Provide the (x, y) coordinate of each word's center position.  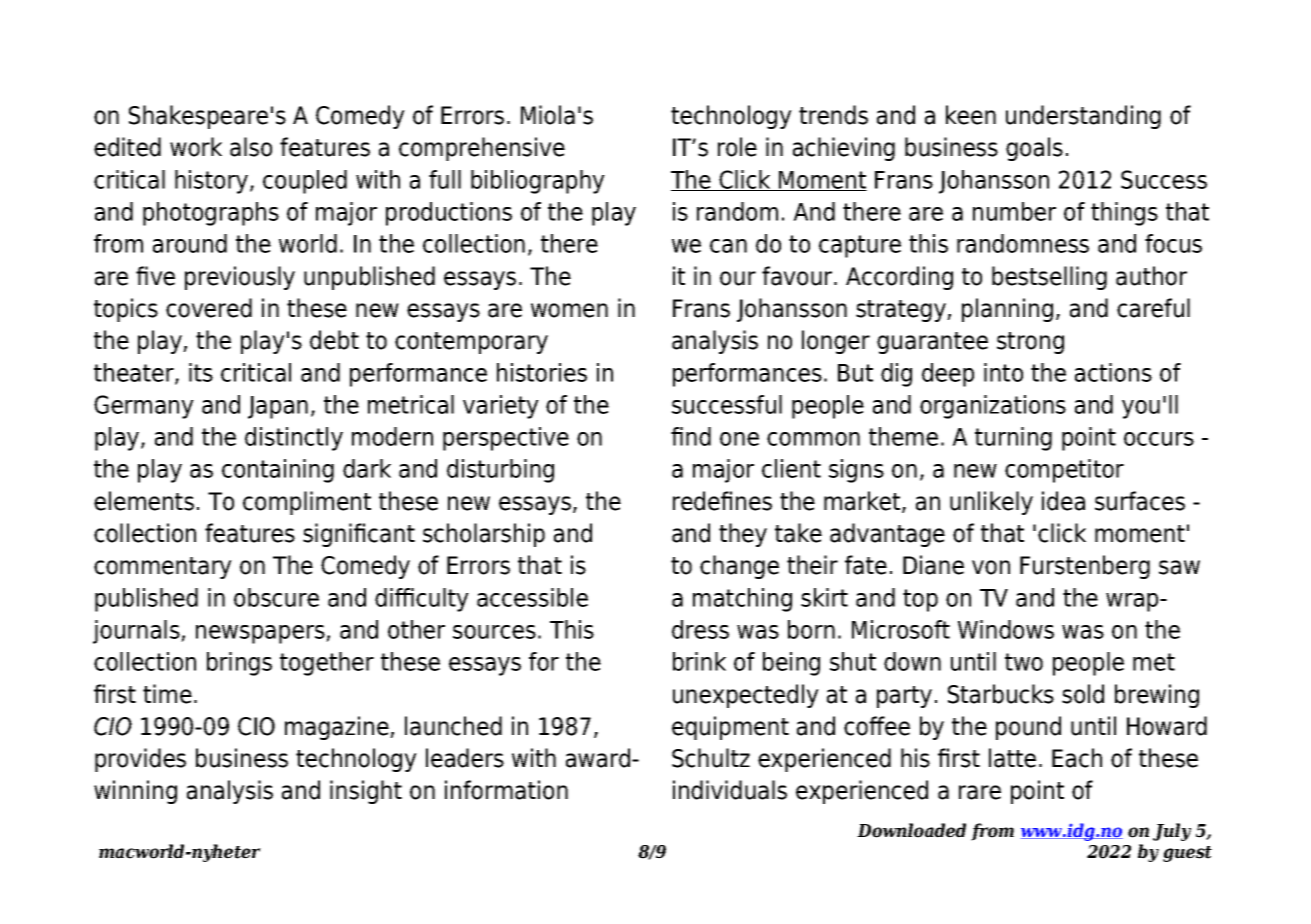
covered (209, 308)
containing (278, 471)
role (737, 147)
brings (239, 664)
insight (366, 792)
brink (699, 661)
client (791, 468)
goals (1034, 149)
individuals (730, 790)
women (569, 310)
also (251, 147)
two (1024, 662)
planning (1007, 310)
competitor (1064, 471)
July (1172, 832)
